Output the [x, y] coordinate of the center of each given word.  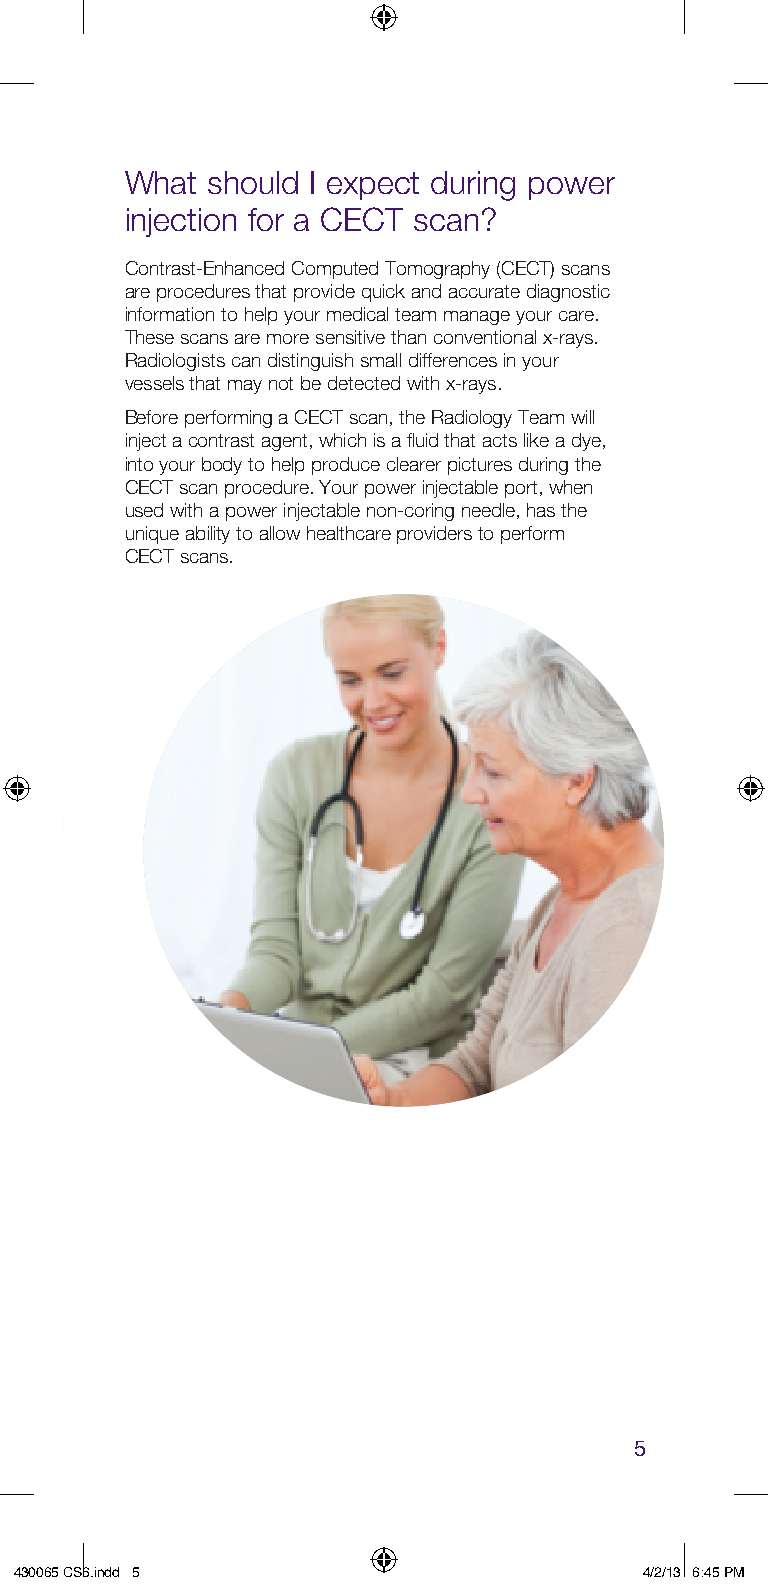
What [160, 182]
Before [152, 417]
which [342, 440]
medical [357, 314]
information [170, 314]
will [582, 417]
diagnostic [568, 293]
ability [208, 535]
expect [373, 186]
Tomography [437, 270]
